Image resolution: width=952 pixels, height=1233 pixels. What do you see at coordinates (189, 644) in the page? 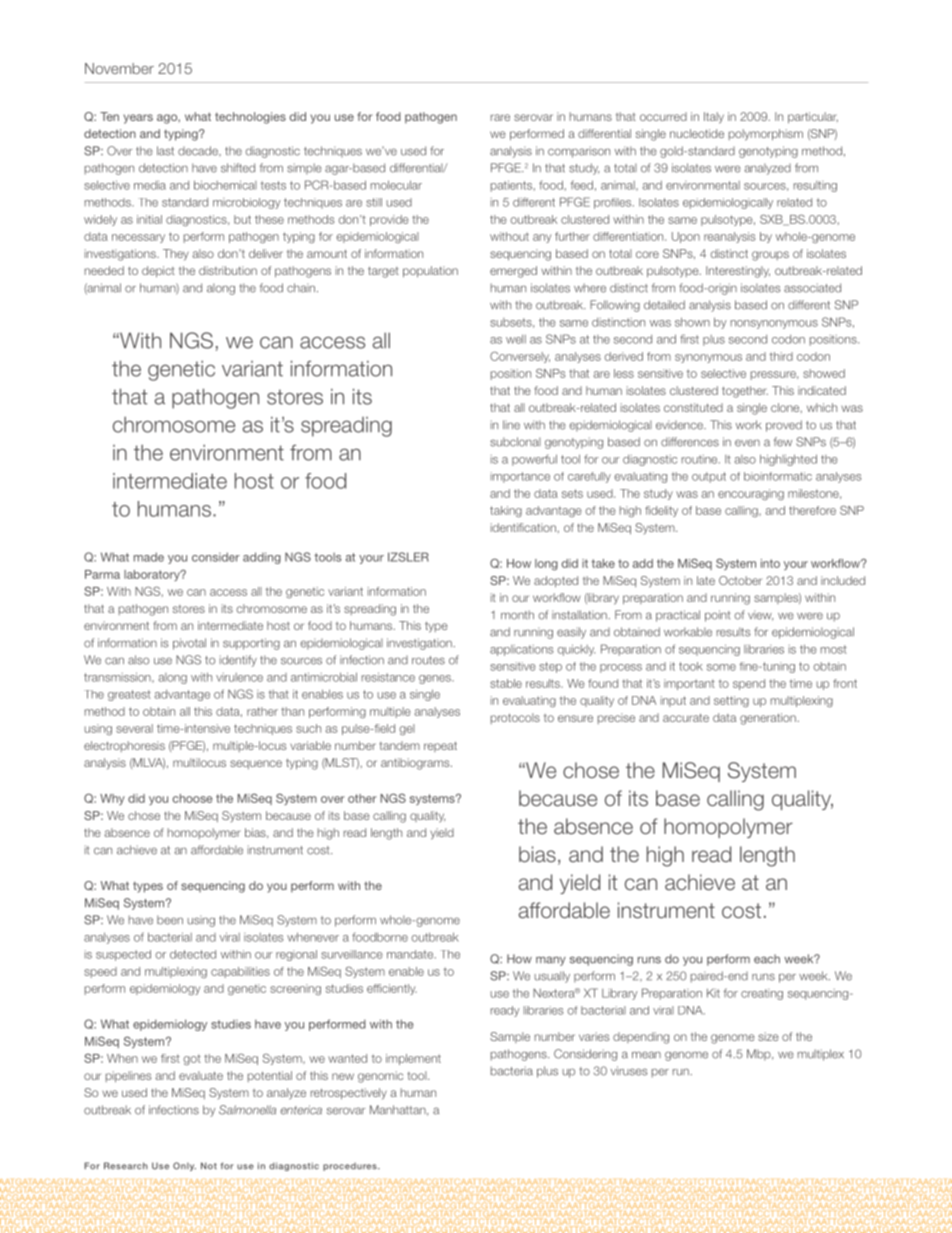
I see `pivotal` at bounding box center [189, 644].
